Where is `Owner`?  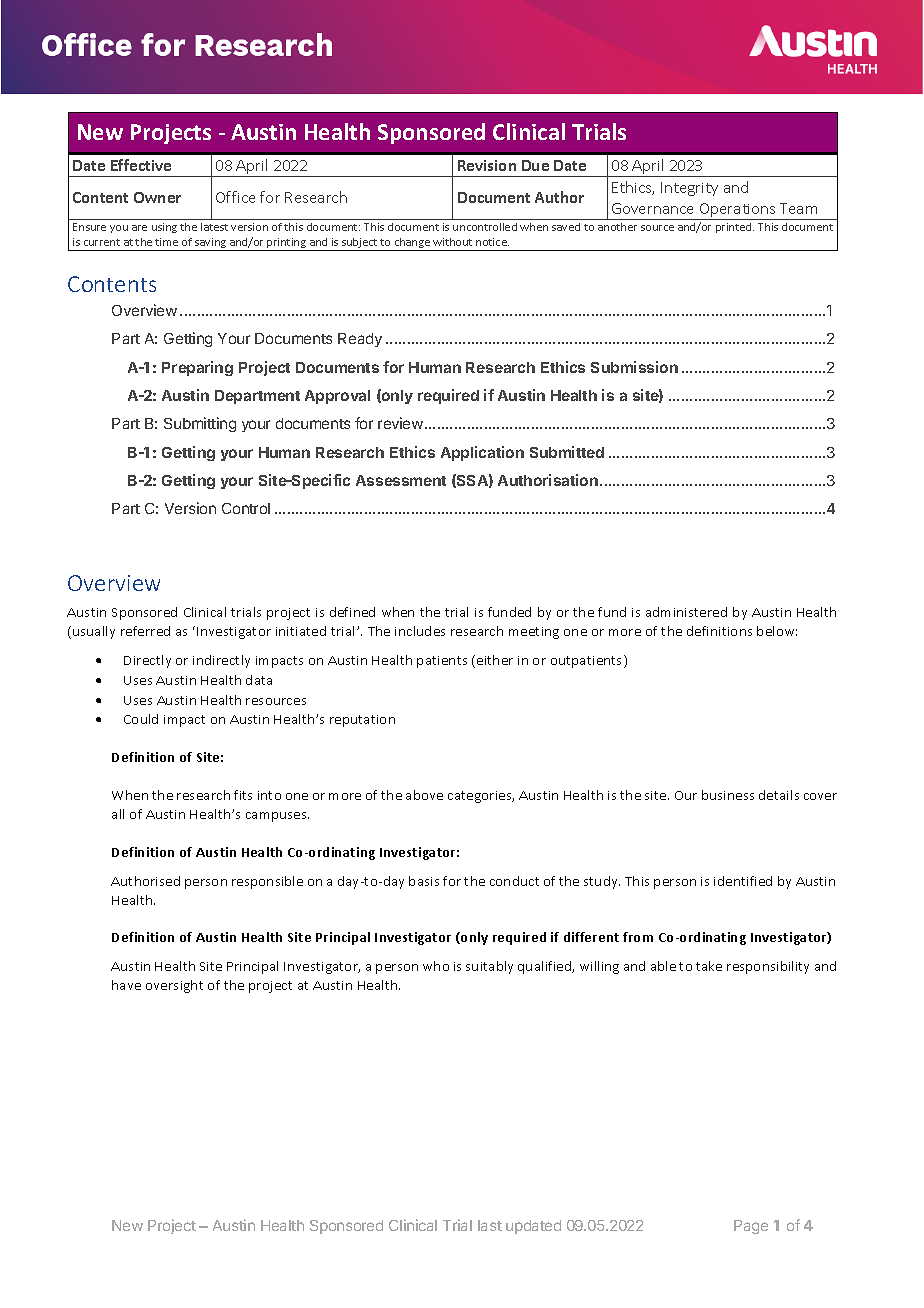
Owner is located at coordinates (157, 197).
